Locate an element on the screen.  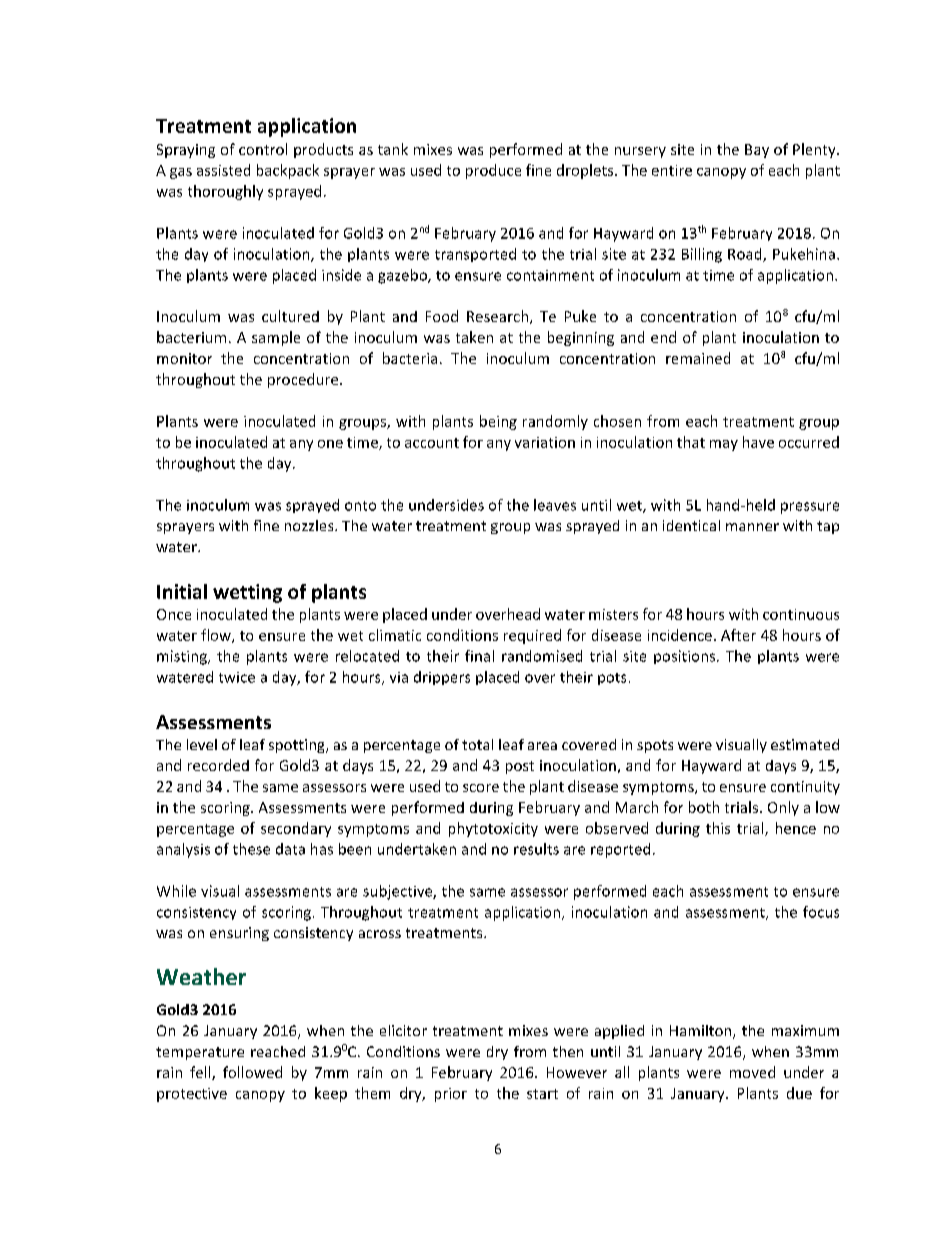
moved is located at coordinates (752, 1072).
